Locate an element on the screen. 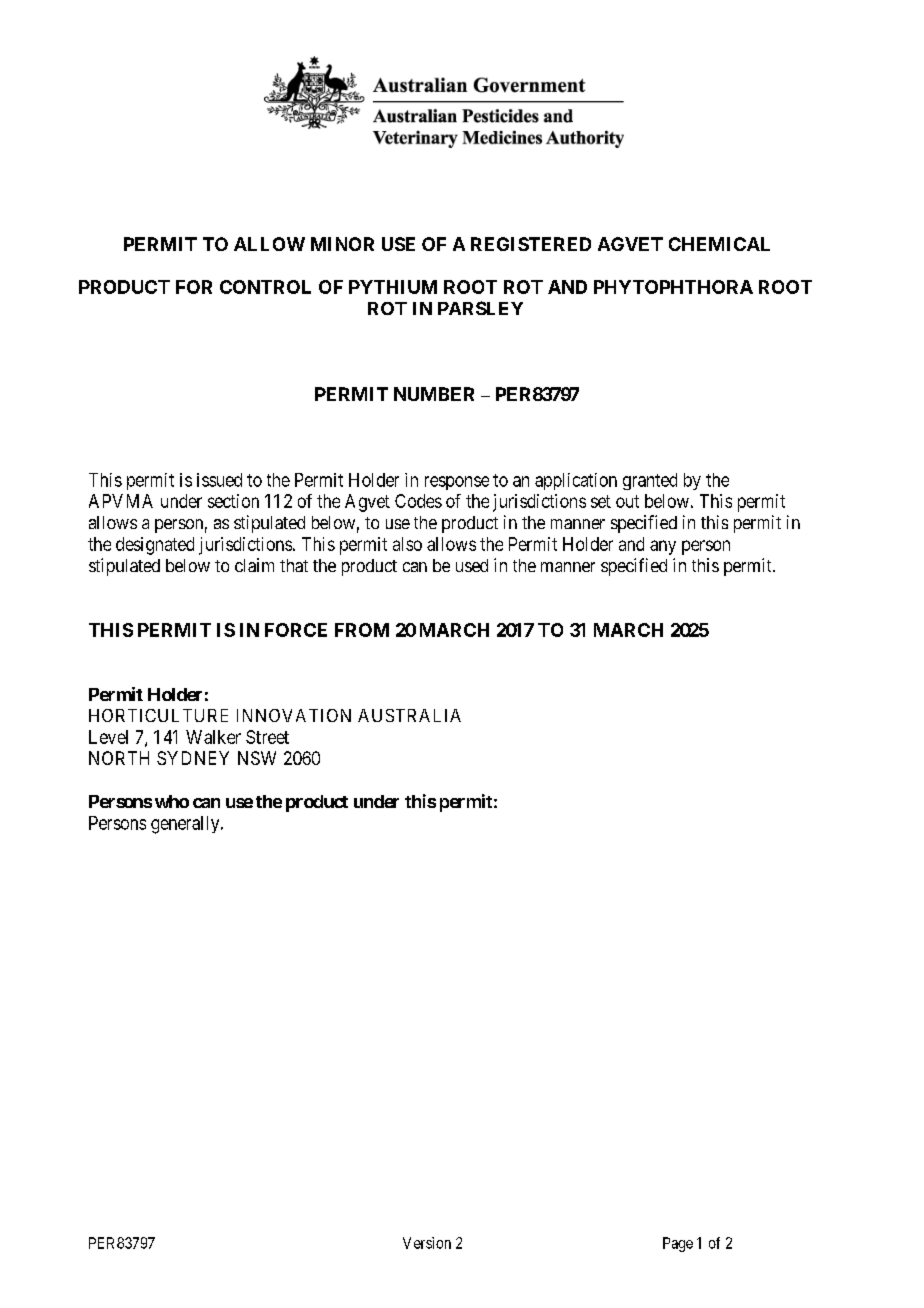 Image resolution: width=924 pixels, height=1308 pixels. INNOVATION is located at coordinates (294, 715).
